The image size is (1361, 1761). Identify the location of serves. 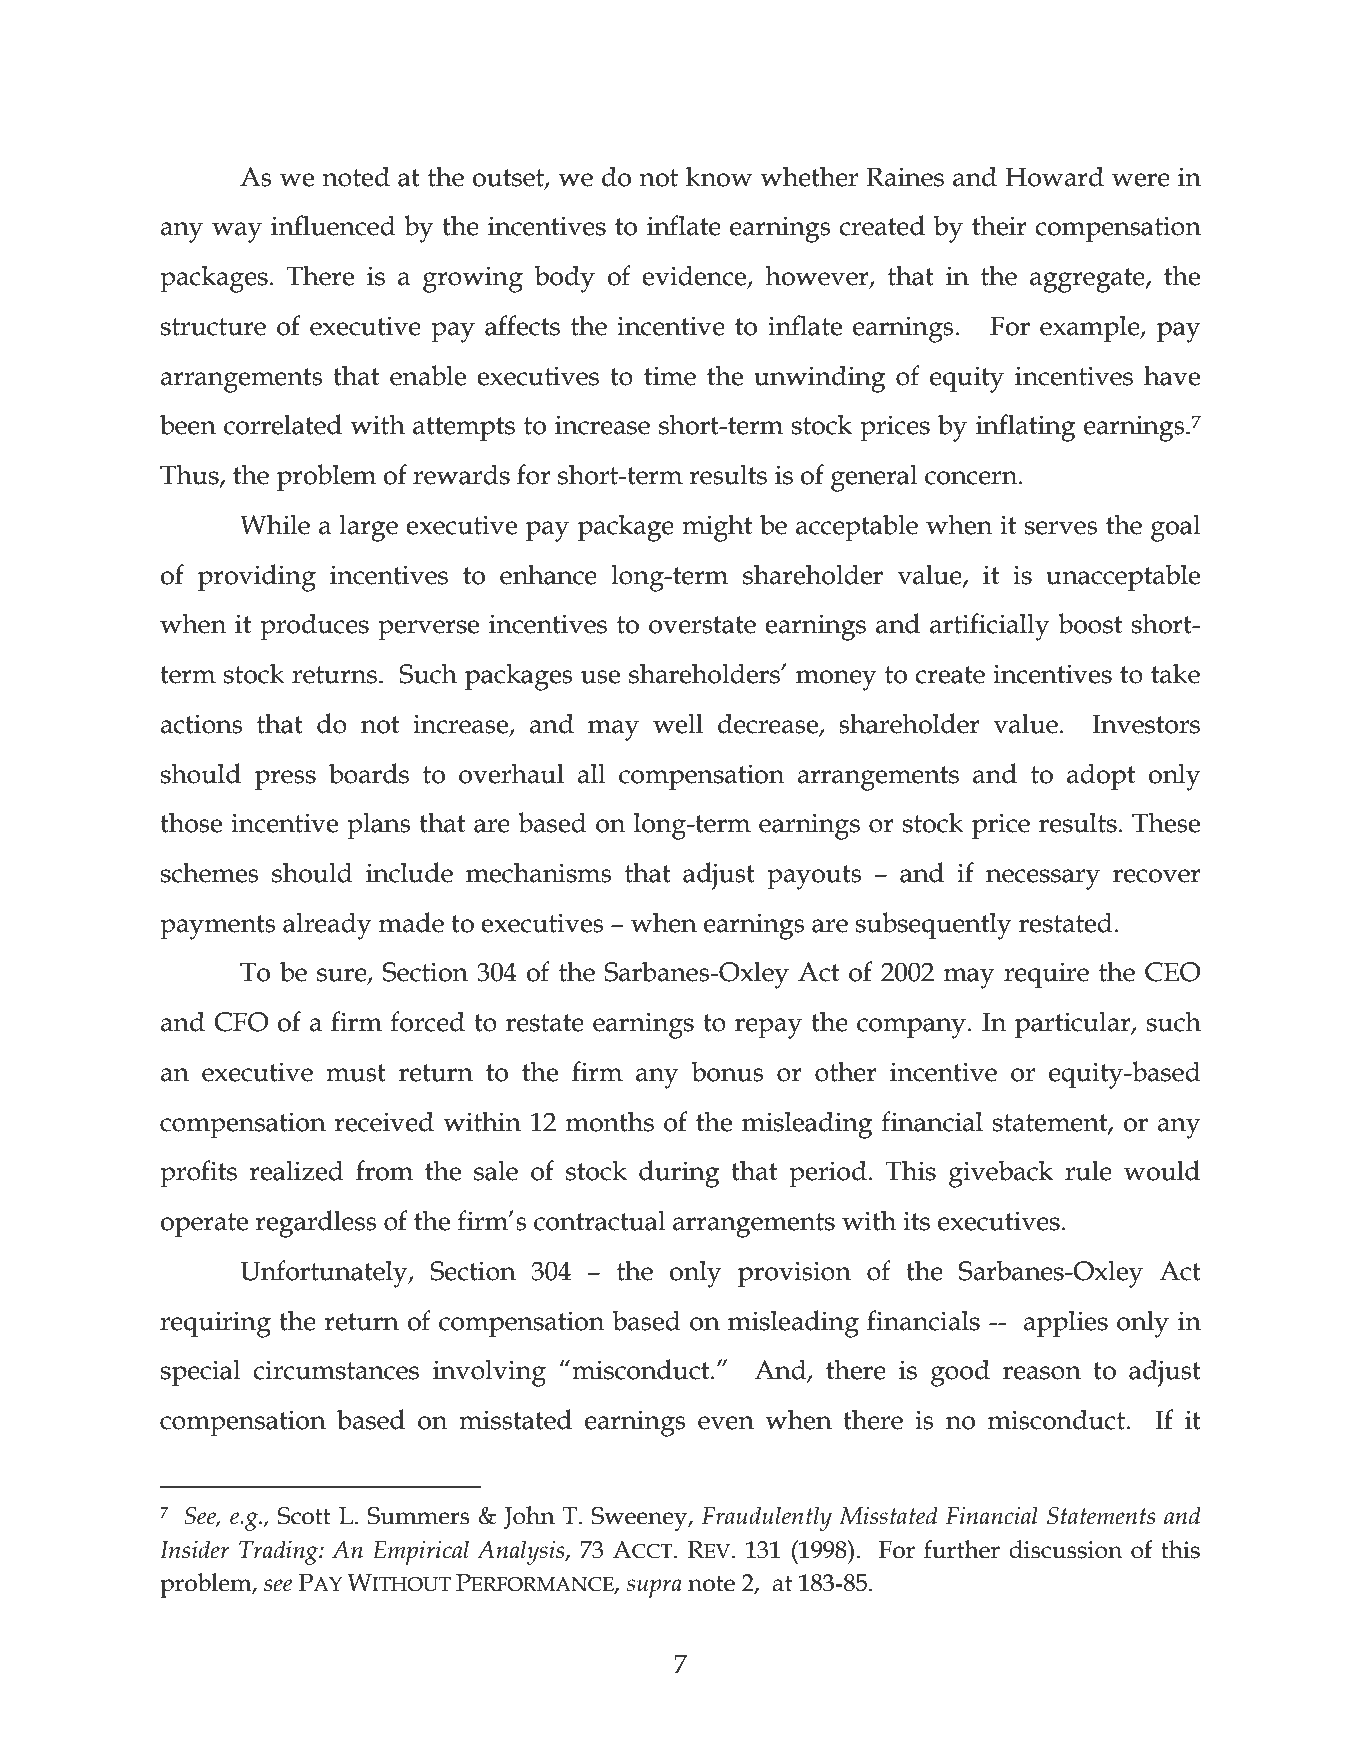
(1061, 528).
